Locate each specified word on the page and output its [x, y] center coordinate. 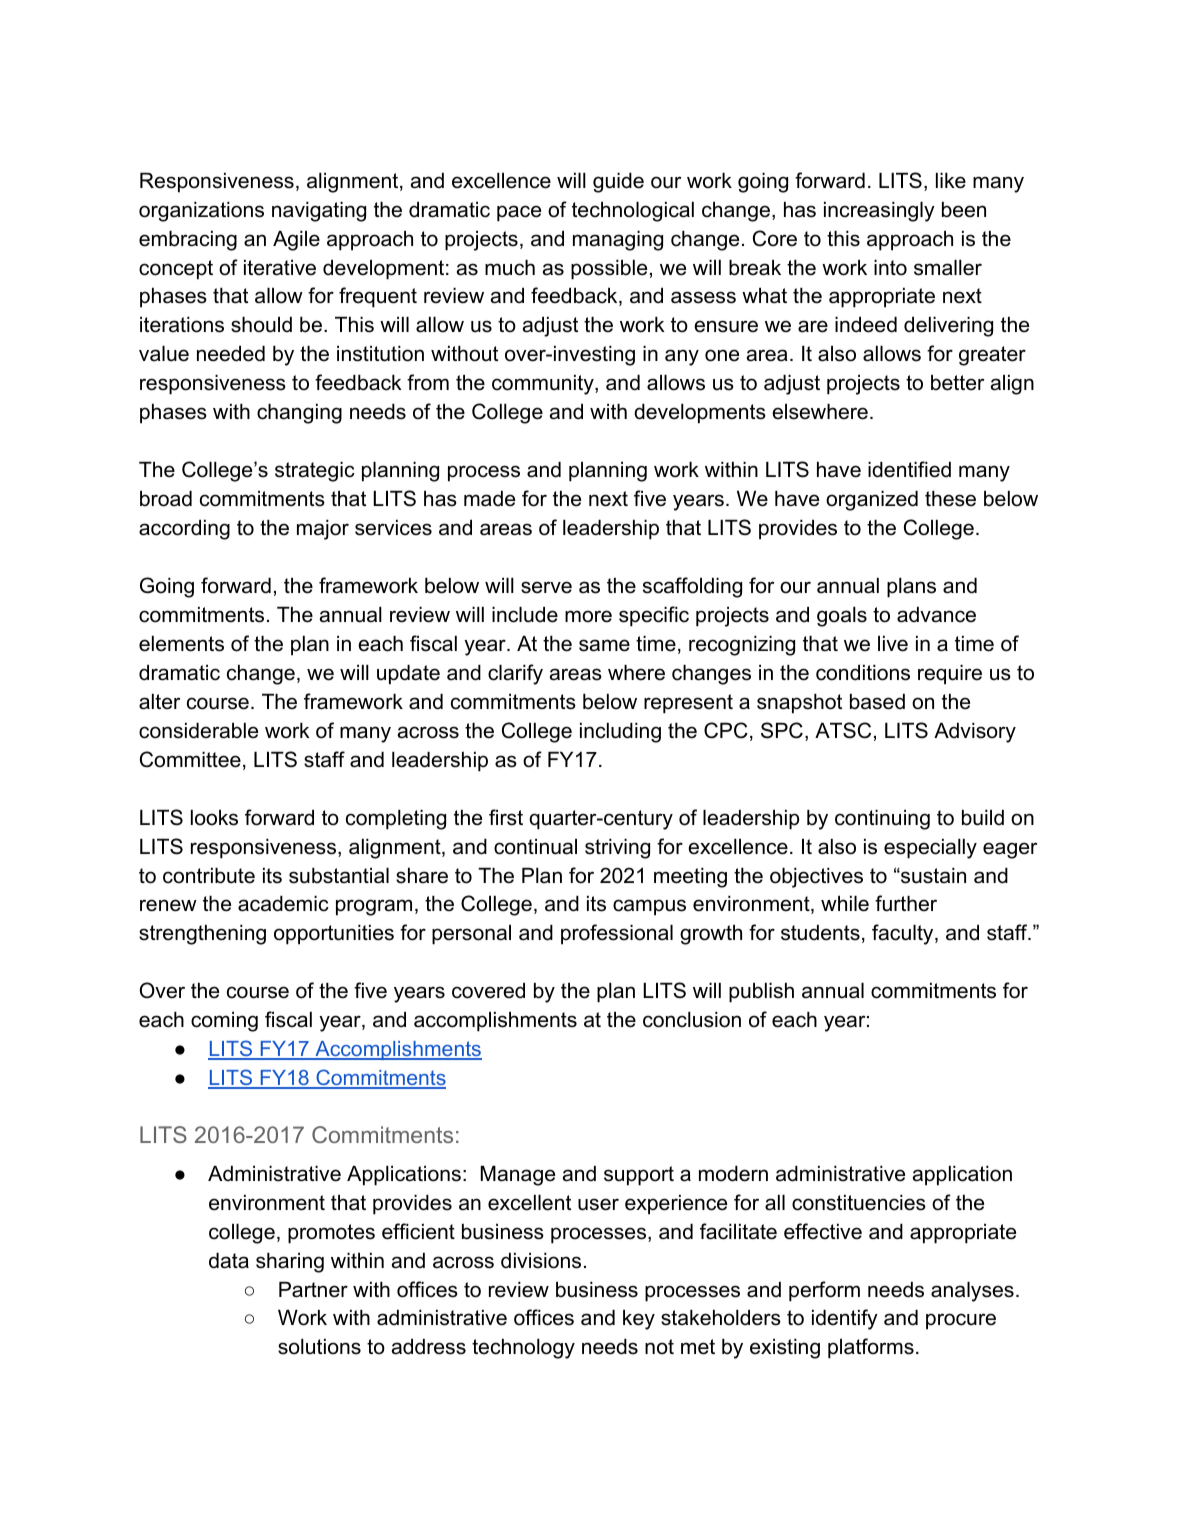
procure [961, 1321]
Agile [296, 241]
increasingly [879, 212]
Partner [313, 1290]
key [639, 1320]
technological [633, 212]
